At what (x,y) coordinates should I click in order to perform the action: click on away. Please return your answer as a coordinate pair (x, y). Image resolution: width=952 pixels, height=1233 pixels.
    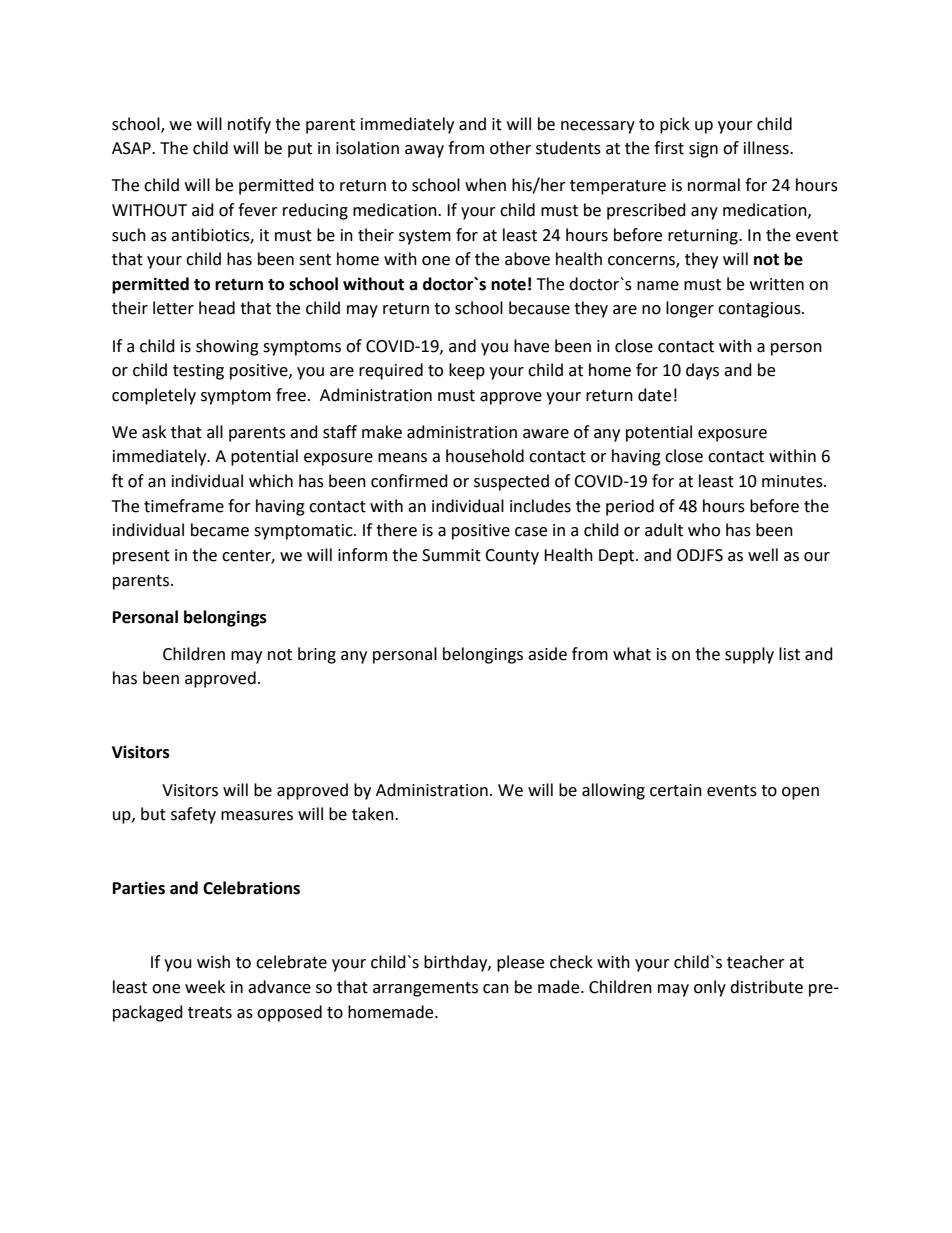
    Looking at the image, I should click on (424, 151).
